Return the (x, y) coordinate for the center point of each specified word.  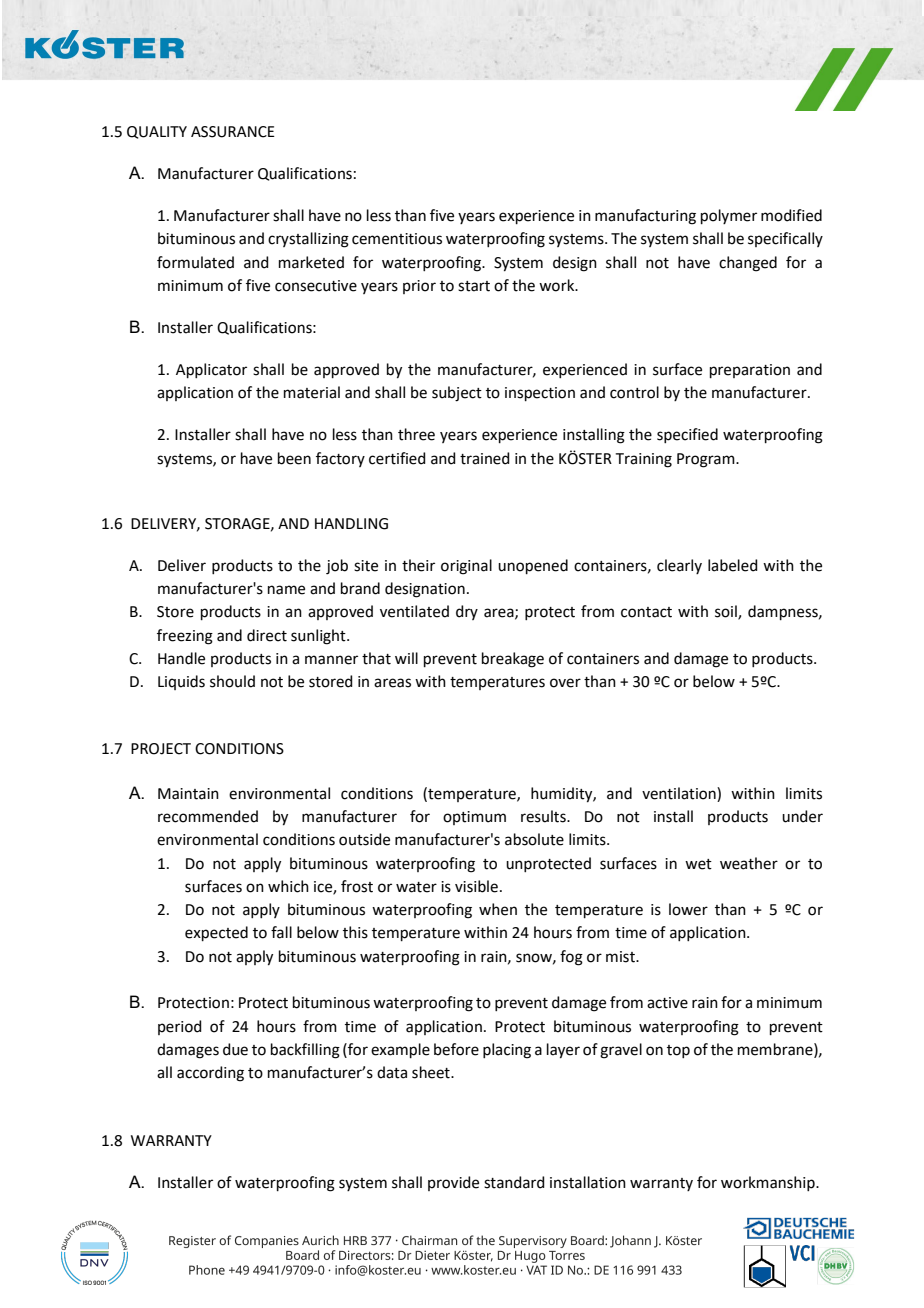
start (474, 286)
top (678, 1051)
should (232, 681)
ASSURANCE (233, 132)
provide (453, 1183)
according (210, 1074)
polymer (729, 216)
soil (727, 612)
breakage (513, 660)
